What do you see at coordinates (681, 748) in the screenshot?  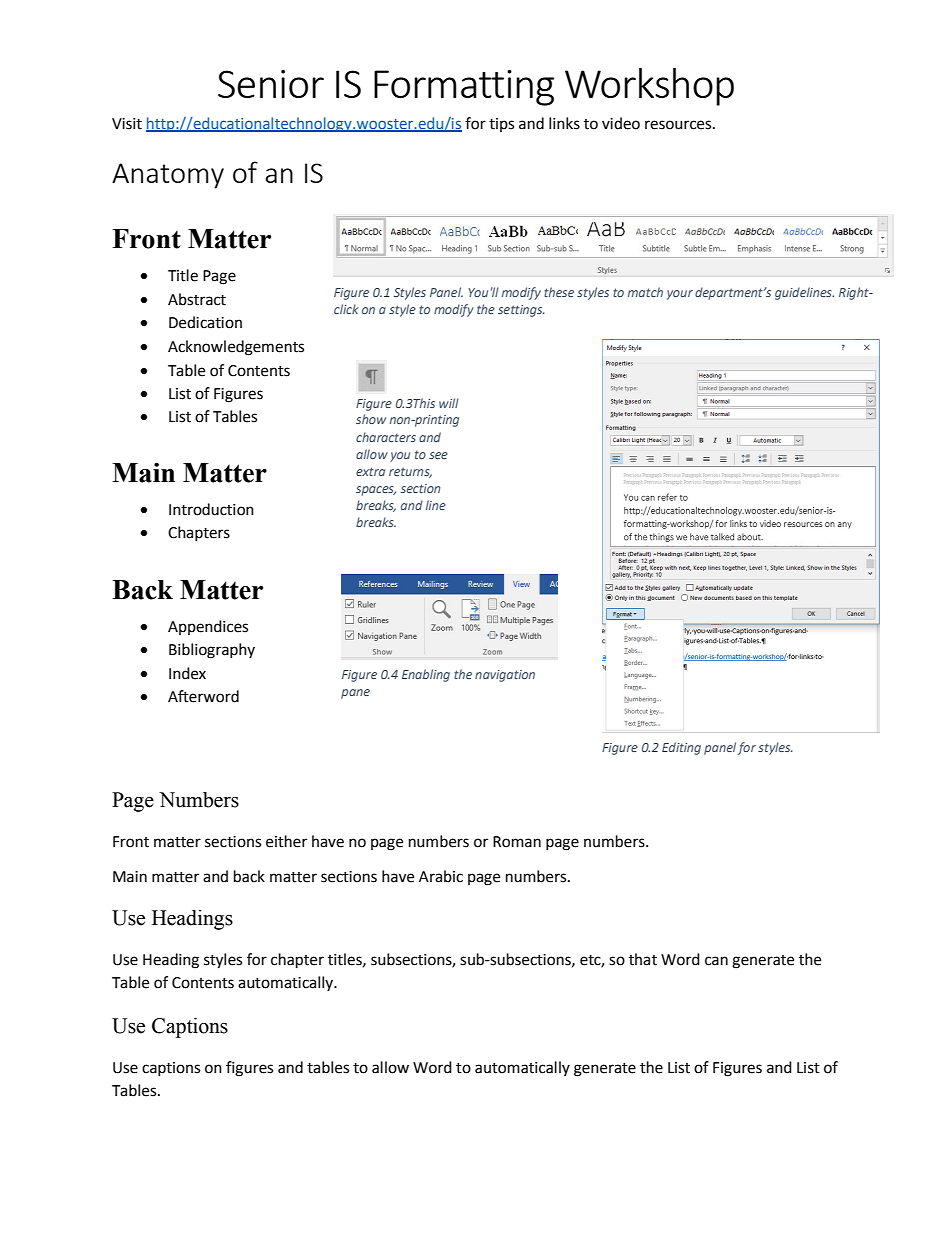 I see `Editing` at bounding box center [681, 748].
